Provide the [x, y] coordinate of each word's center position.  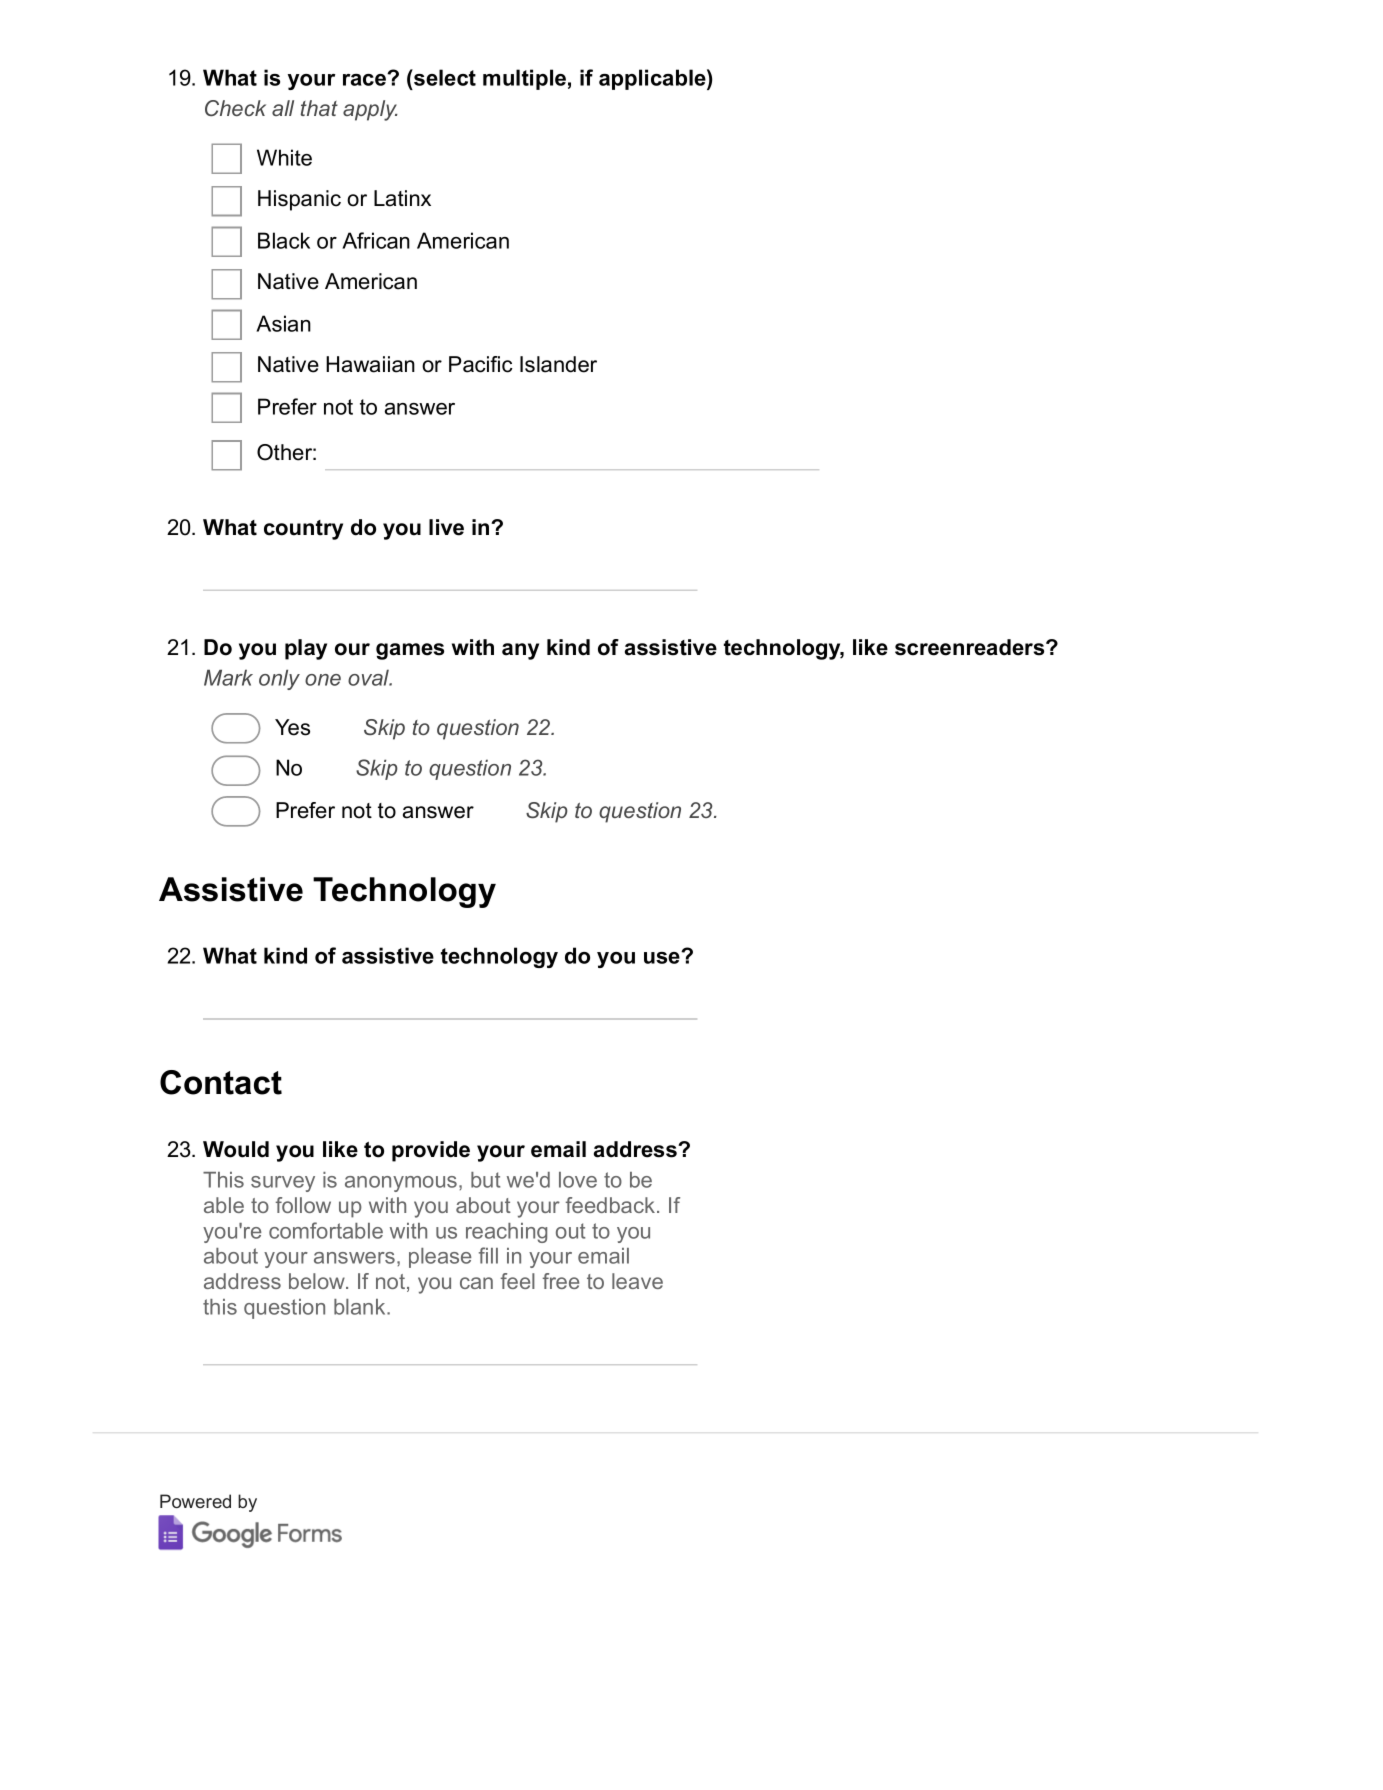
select [444, 77]
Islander [558, 364]
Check [235, 108]
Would [236, 1149]
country [303, 530]
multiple [524, 79]
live [446, 527]
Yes [292, 727]
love [578, 1180]
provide [431, 1151]
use [663, 957]
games [410, 651]
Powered [195, 1501]
